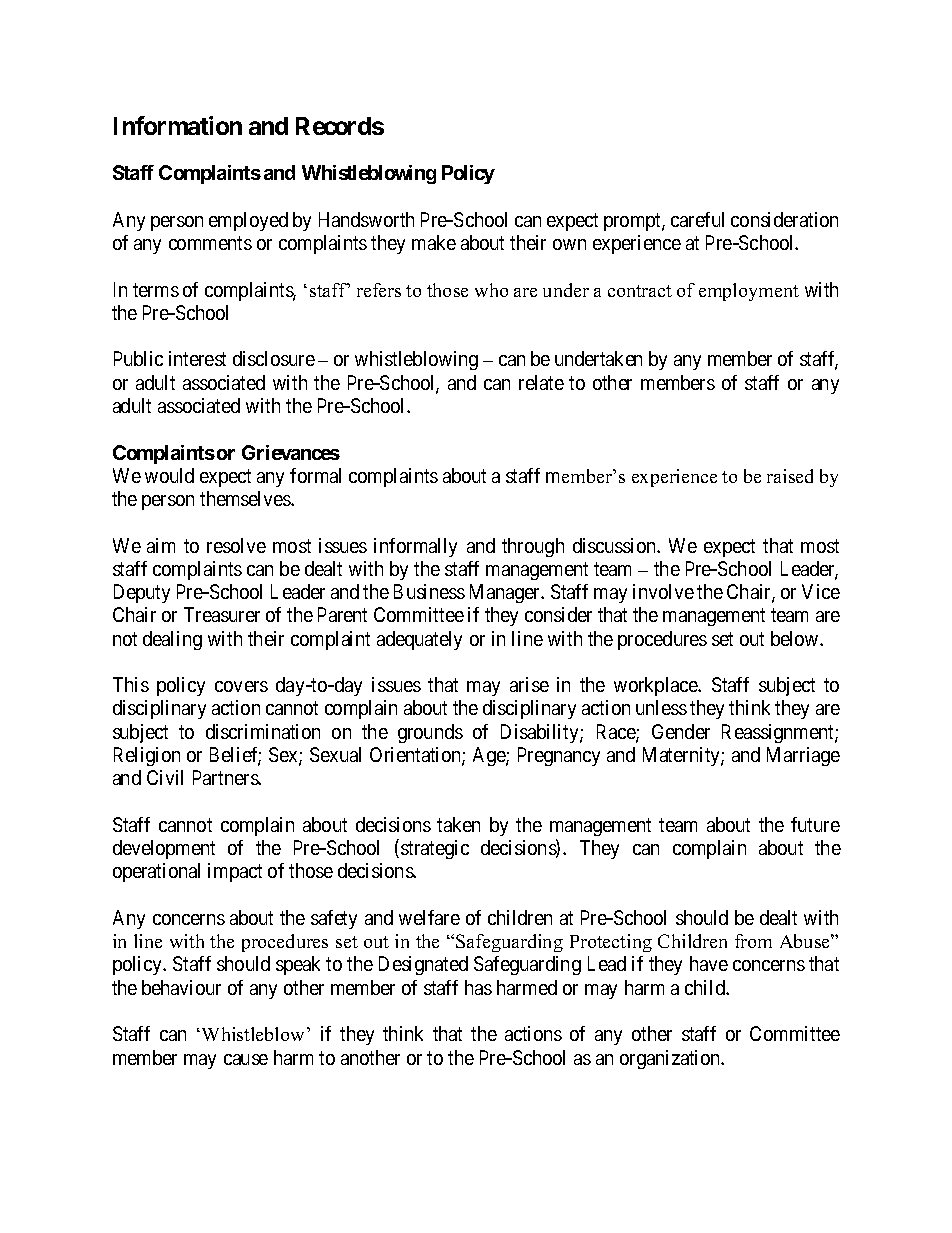  Describe the element at coordinates (434, 242) in the screenshot. I see `make` at that location.
